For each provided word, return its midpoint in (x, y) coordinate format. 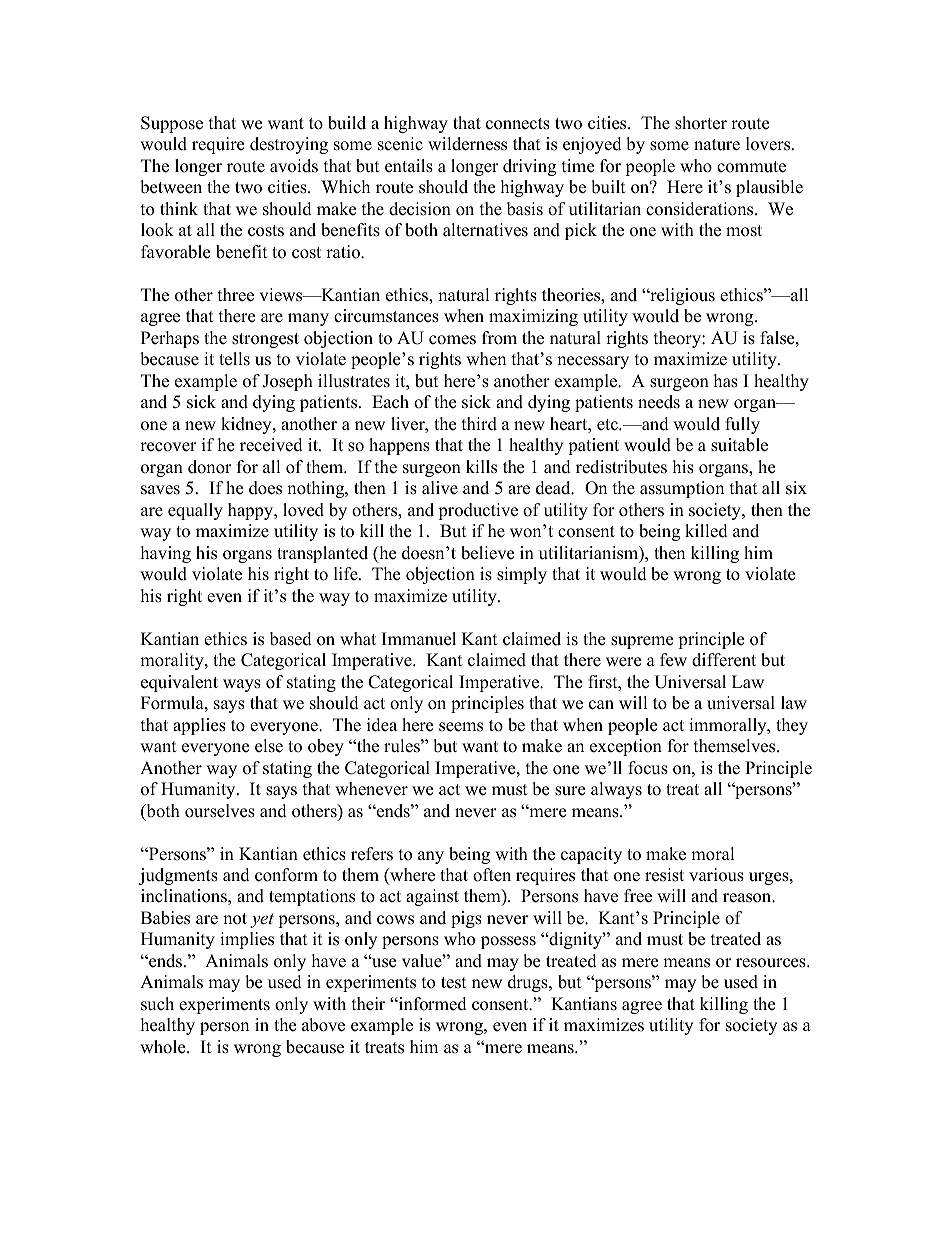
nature (717, 145)
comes (452, 340)
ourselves (220, 811)
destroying (289, 145)
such (157, 1004)
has (726, 381)
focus (648, 768)
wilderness (467, 144)
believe (487, 553)
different (724, 660)
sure (570, 791)
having (166, 554)
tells (234, 359)
